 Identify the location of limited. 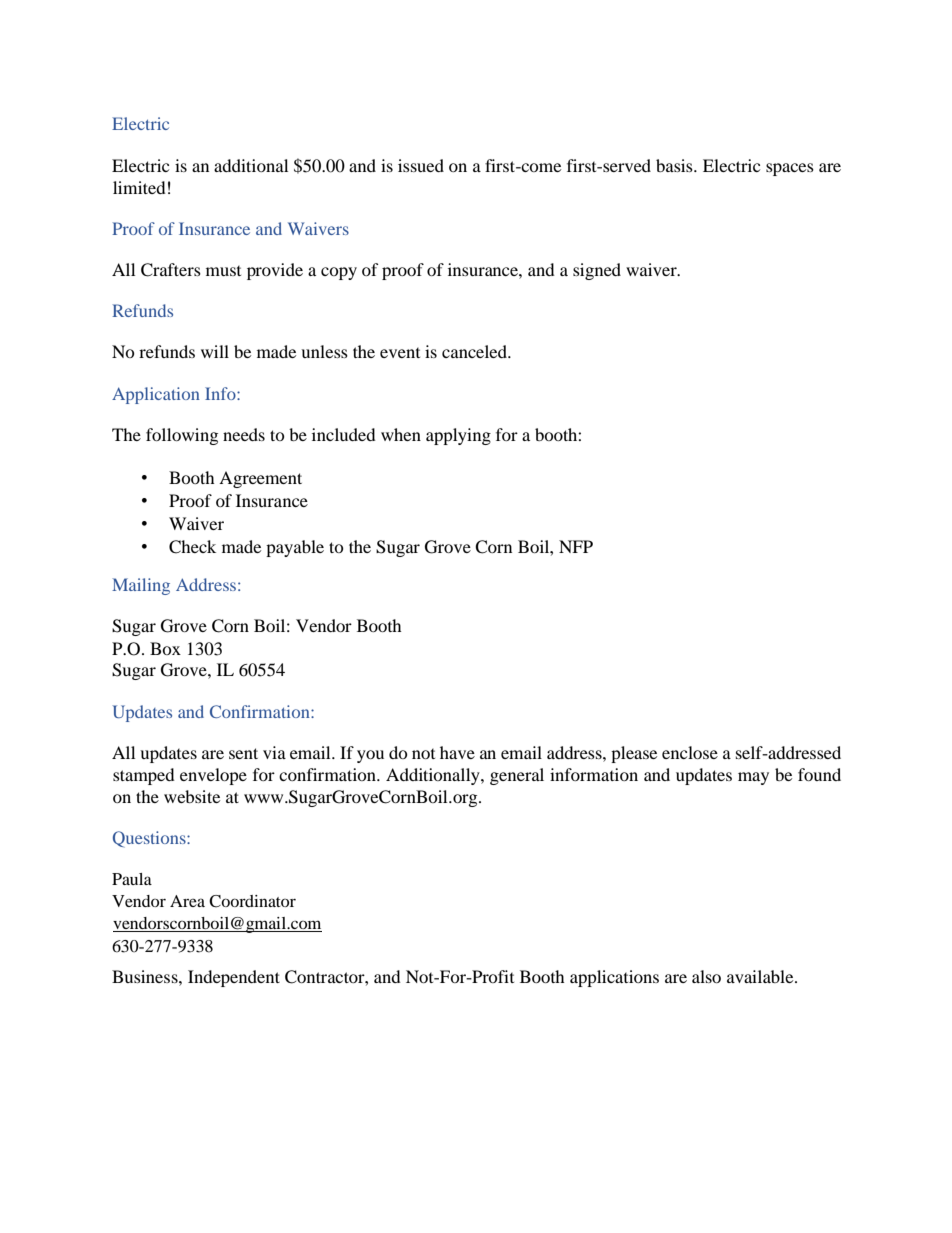
(139, 187).
